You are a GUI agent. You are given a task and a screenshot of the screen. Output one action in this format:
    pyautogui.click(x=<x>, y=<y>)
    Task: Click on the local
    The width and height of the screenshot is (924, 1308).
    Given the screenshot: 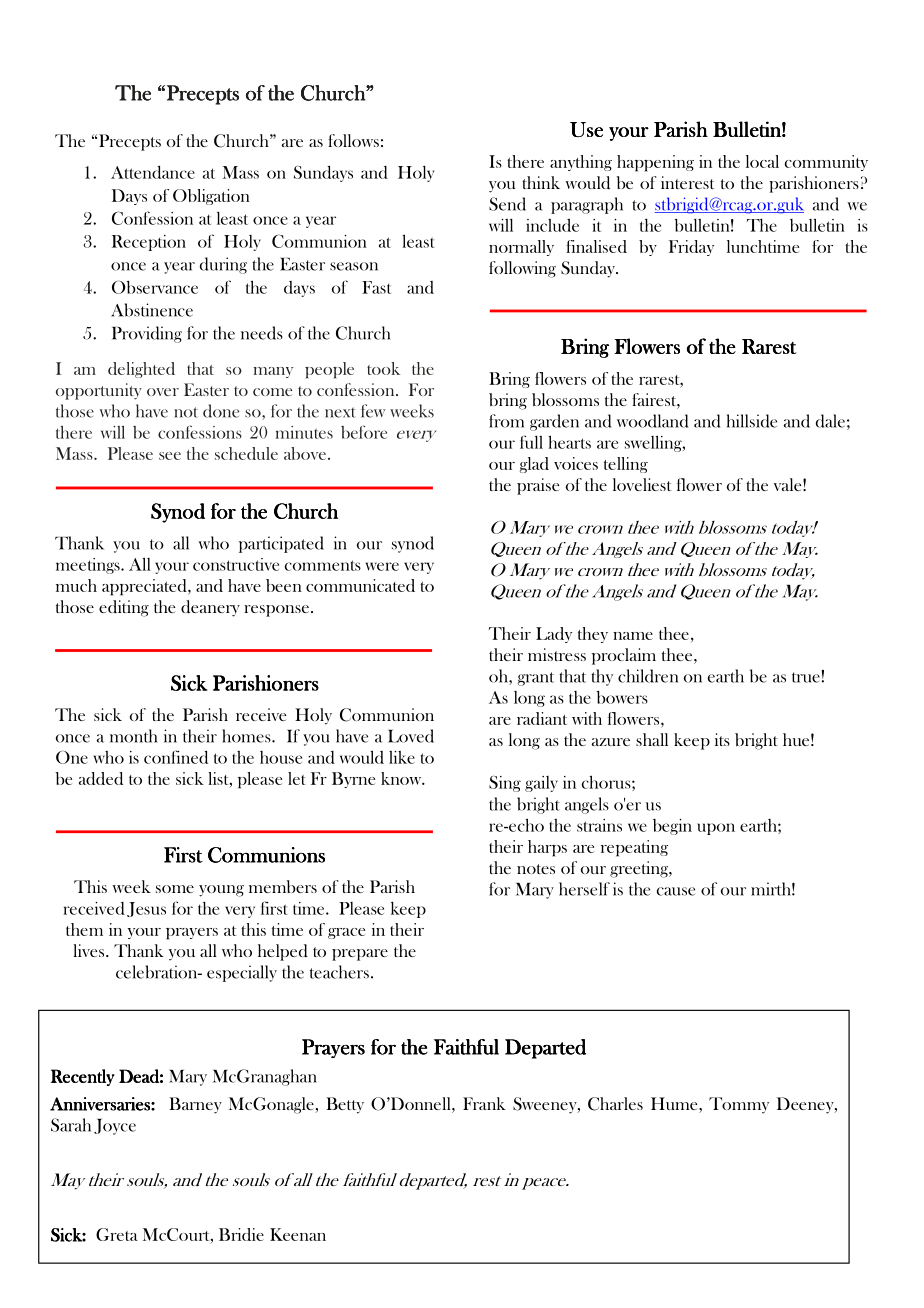 What is the action you would take?
    pyautogui.click(x=762, y=161)
